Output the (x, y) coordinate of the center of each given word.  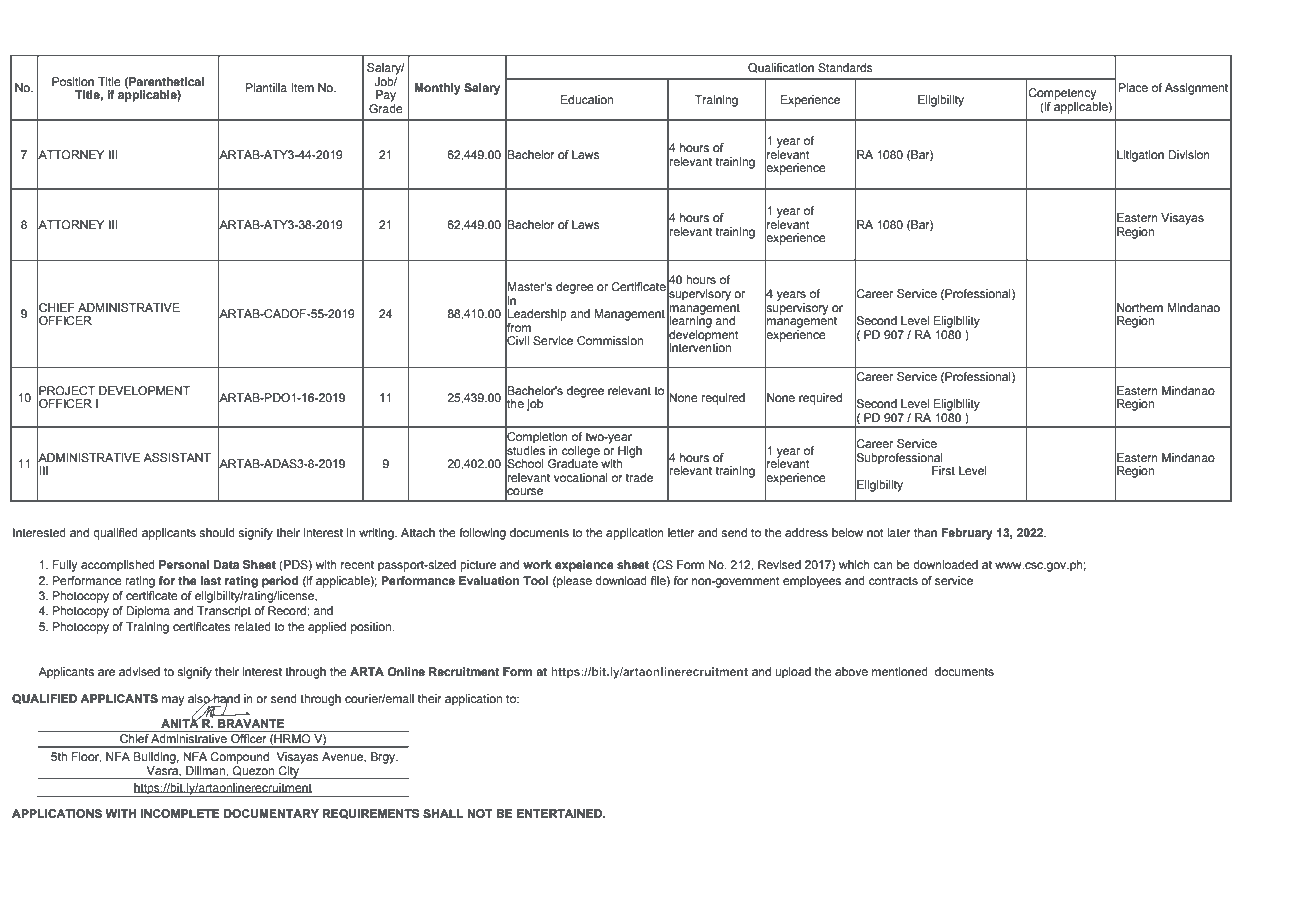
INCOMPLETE (180, 813)
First (943, 470)
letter (681, 532)
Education (587, 99)
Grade (386, 107)
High (629, 453)
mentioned (900, 671)
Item (302, 87)
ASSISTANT (177, 457)
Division (1189, 154)
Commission (610, 340)
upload (793, 673)
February (967, 534)
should (217, 532)
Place (1133, 87)
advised (139, 671)
